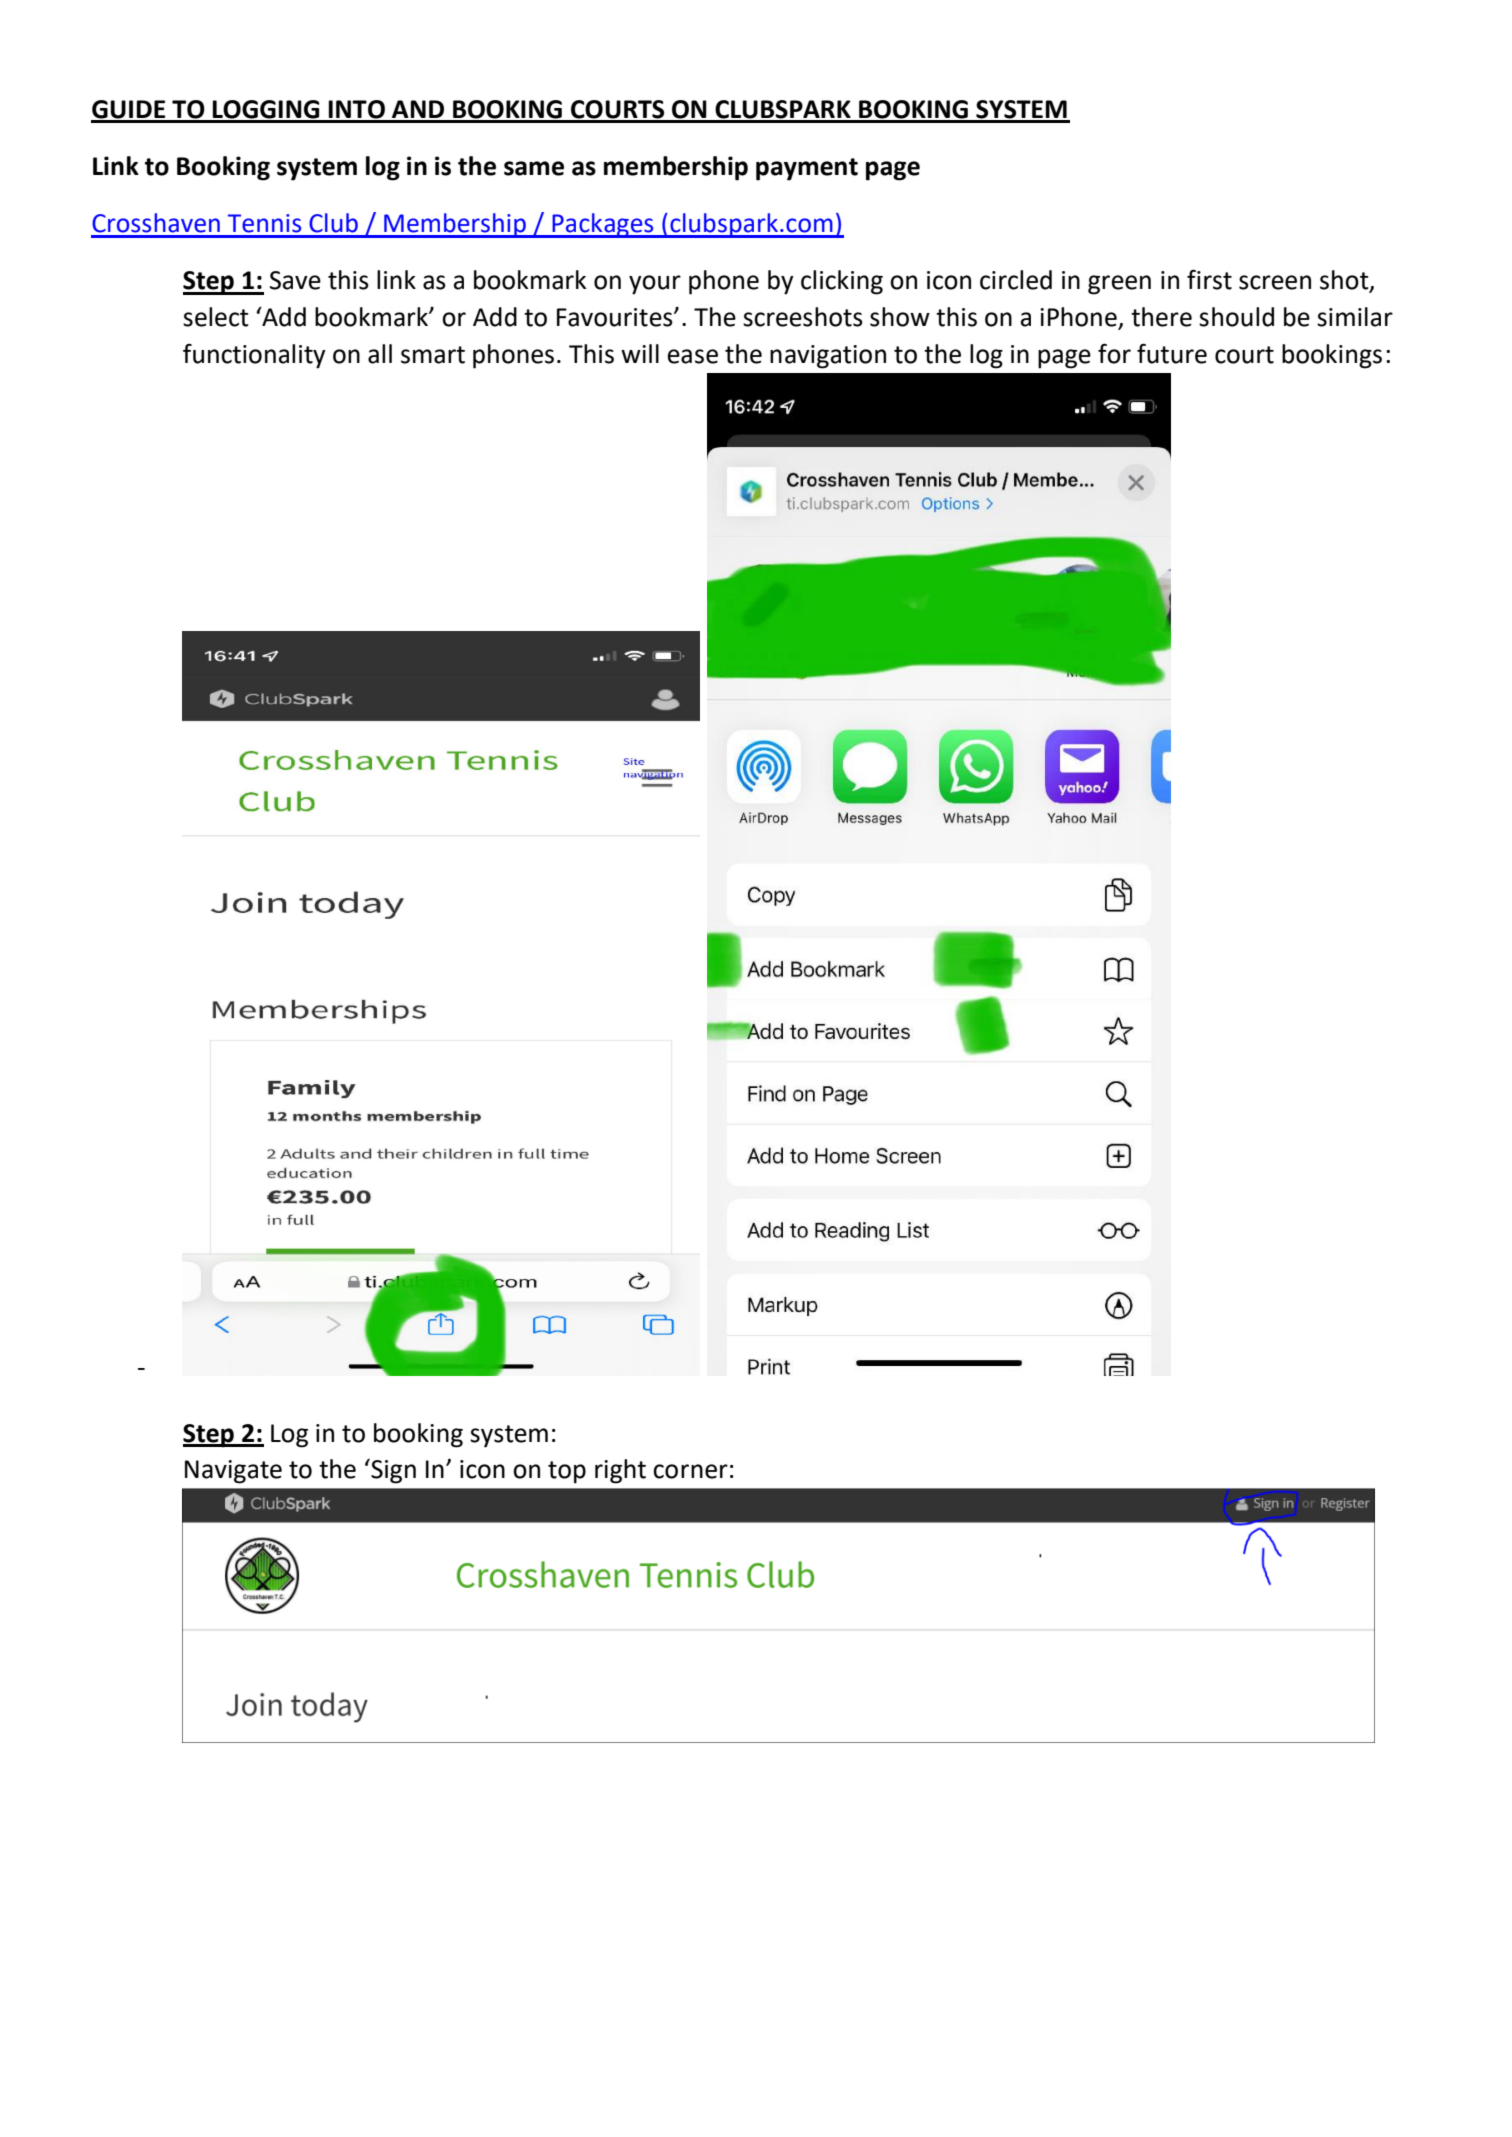  I want to click on future, so click(1172, 353).
